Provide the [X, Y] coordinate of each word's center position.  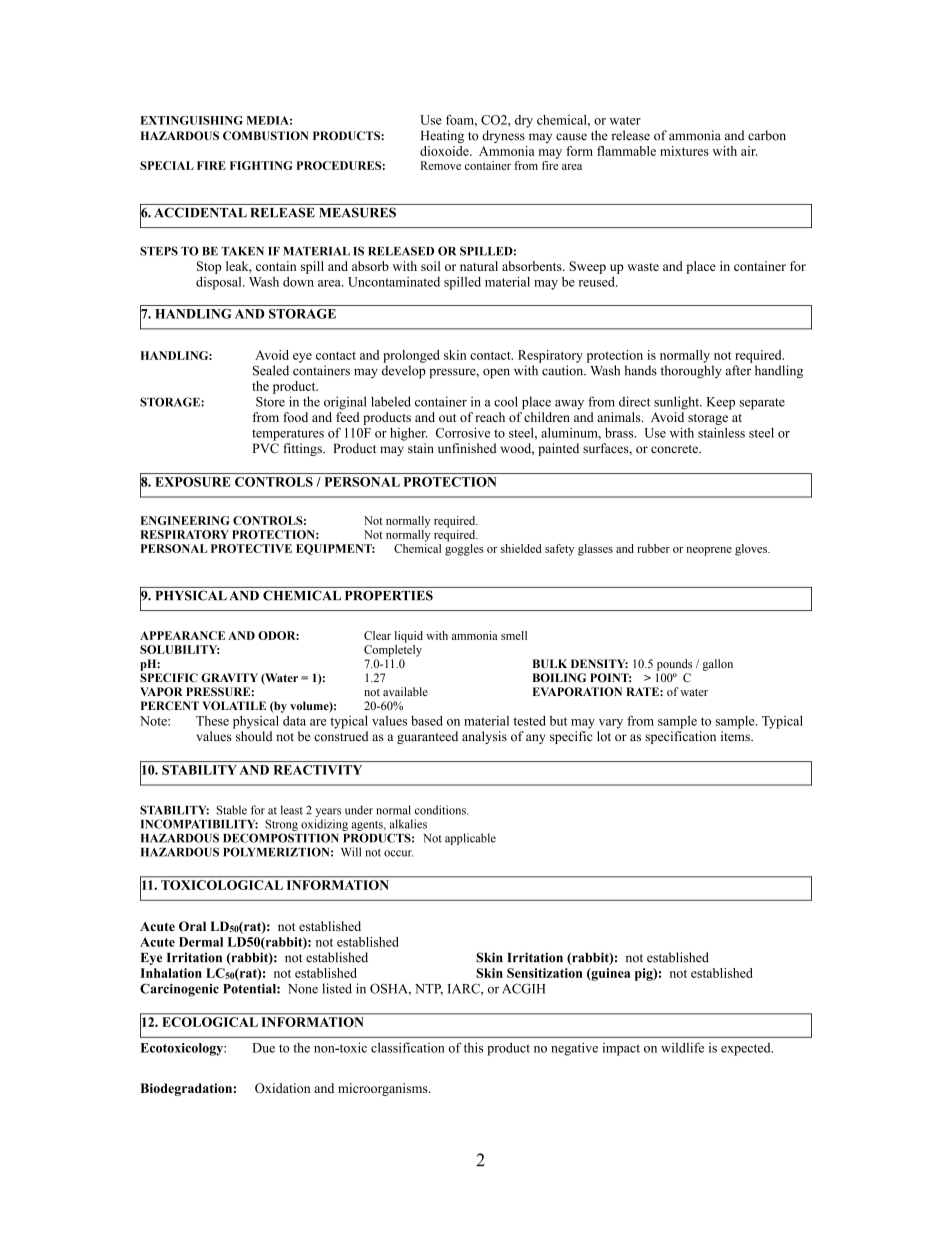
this [473, 1047]
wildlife [682, 1047]
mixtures [684, 151]
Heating [442, 136]
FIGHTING [261, 165]
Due [263, 1048]
